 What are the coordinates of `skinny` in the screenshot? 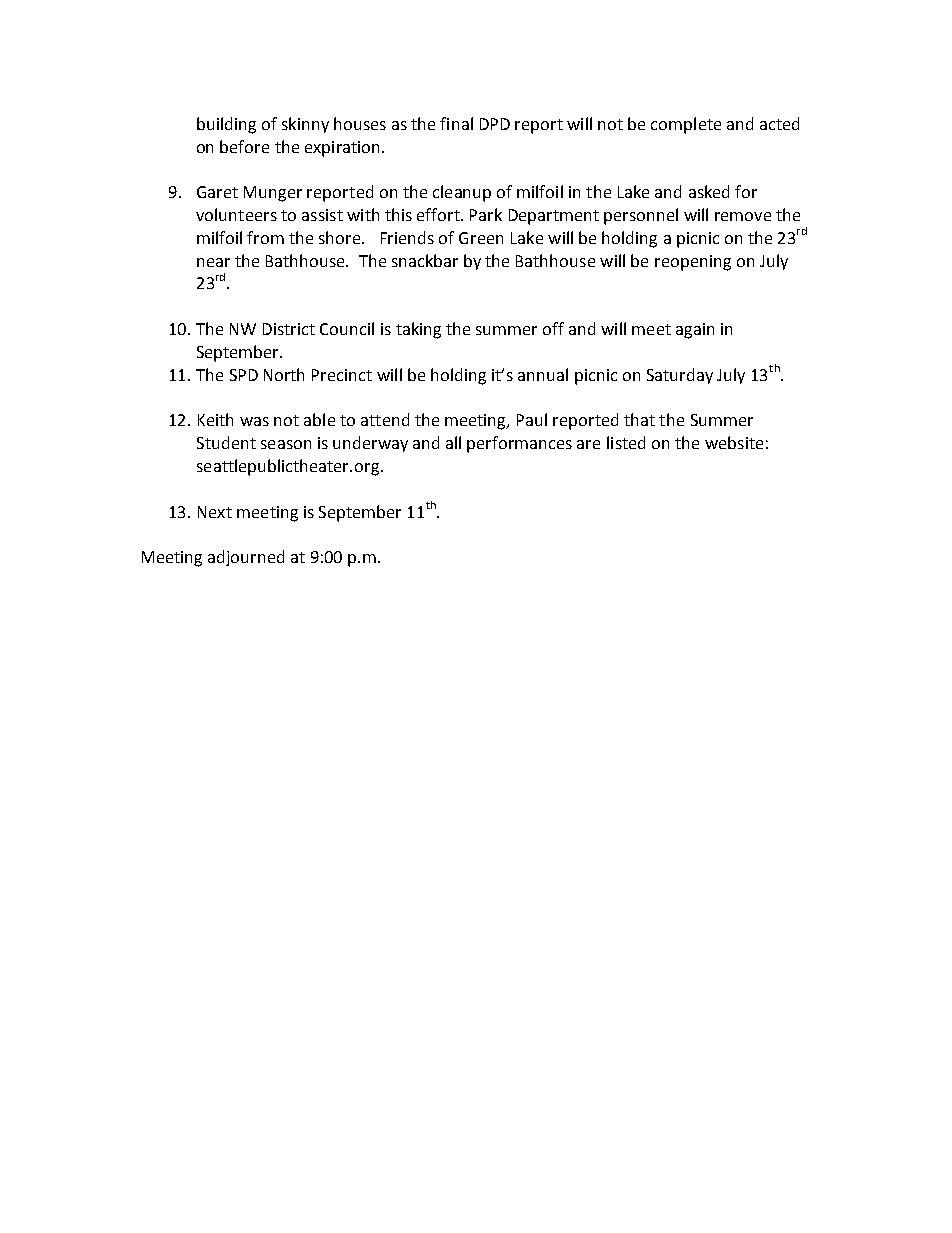 It's located at (305, 125).
